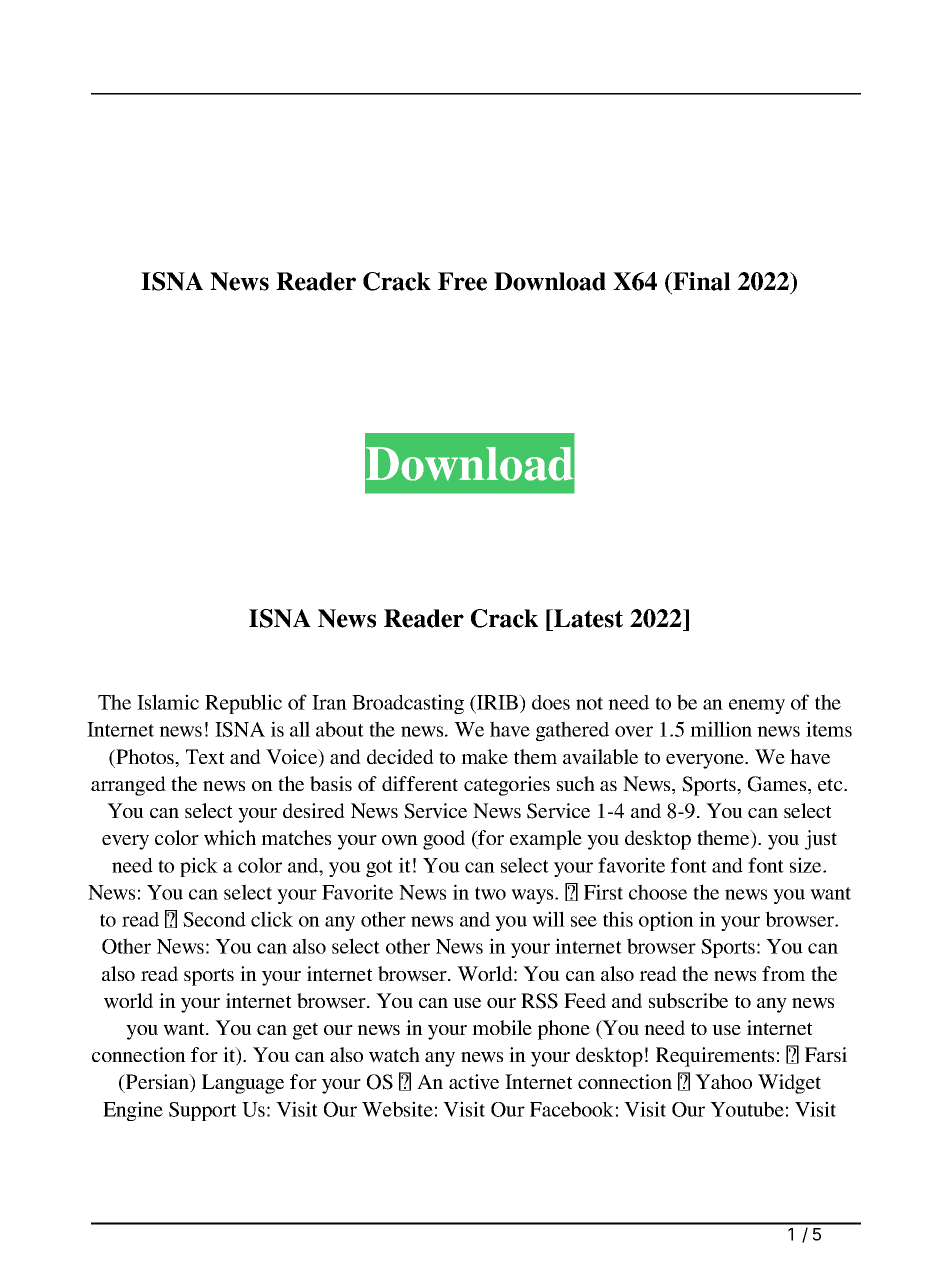 Image resolution: width=952 pixels, height=1285 pixels. I want to click on does, so click(551, 702).
